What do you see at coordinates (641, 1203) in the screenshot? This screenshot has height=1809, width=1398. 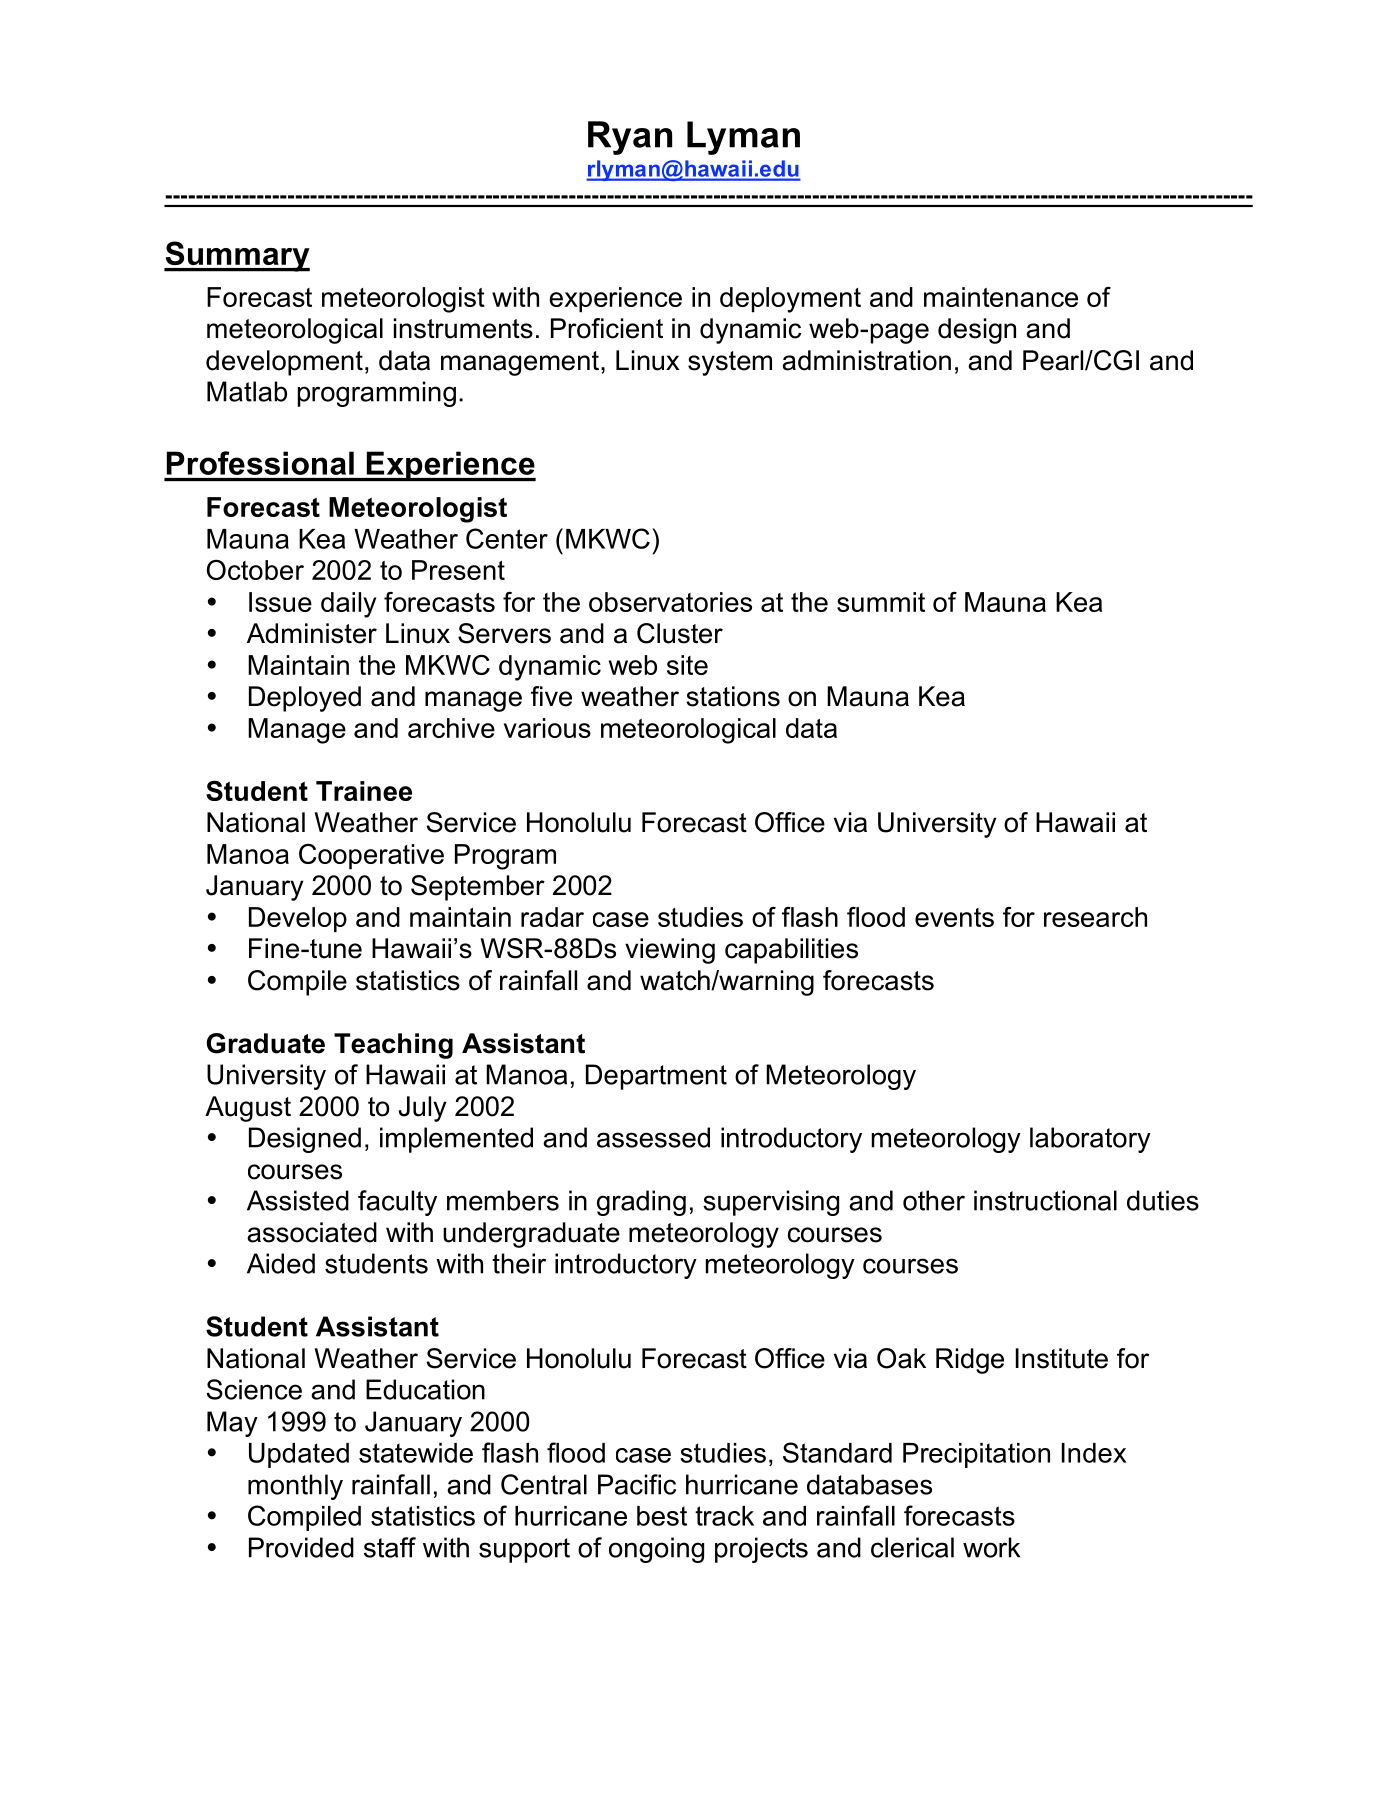 I see `grading` at bounding box center [641, 1203].
